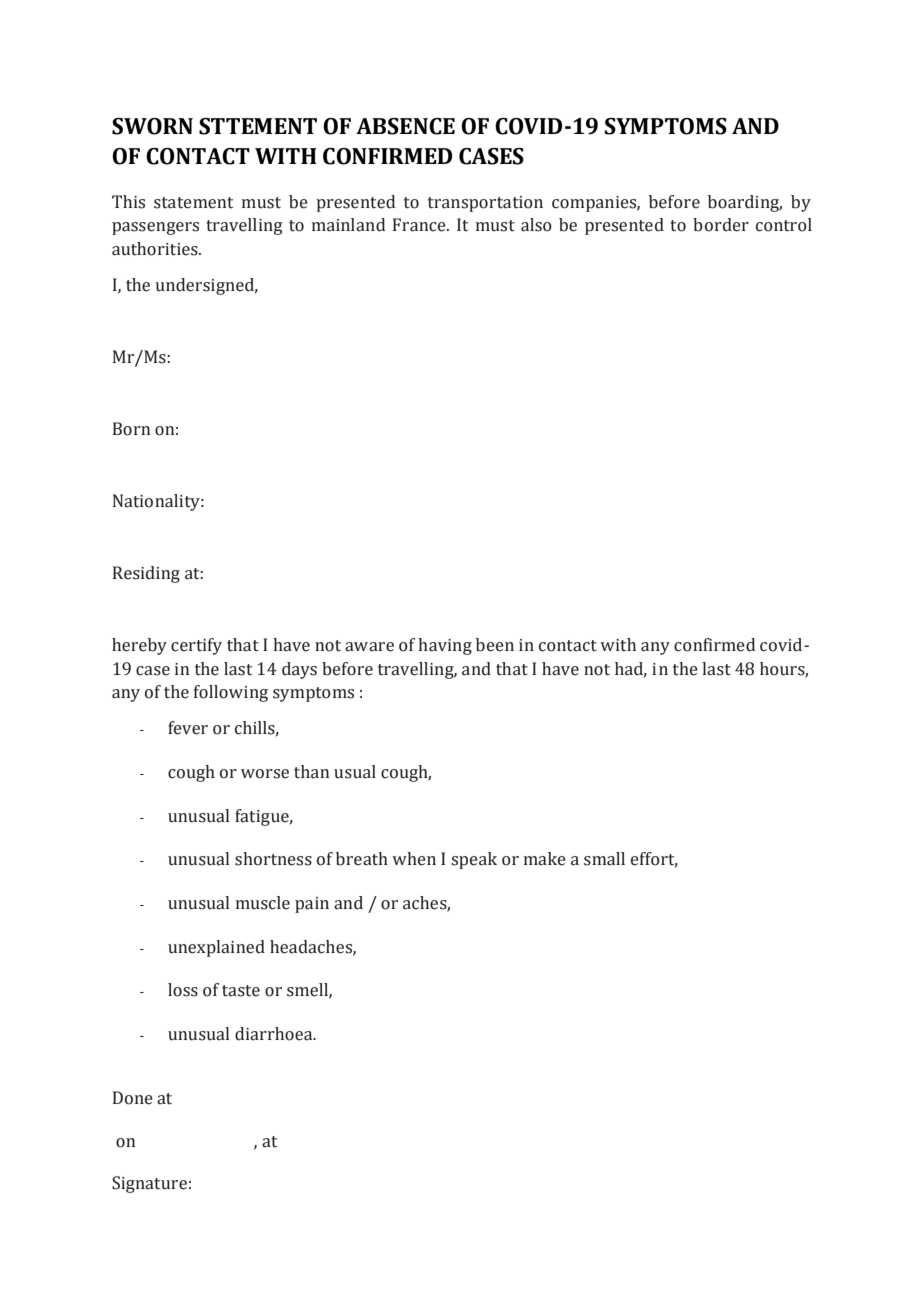 This screenshot has width=924, height=1308. Describe the element at coordinates (149, 1184) in the screenshot. I see `Signature` at that location.
